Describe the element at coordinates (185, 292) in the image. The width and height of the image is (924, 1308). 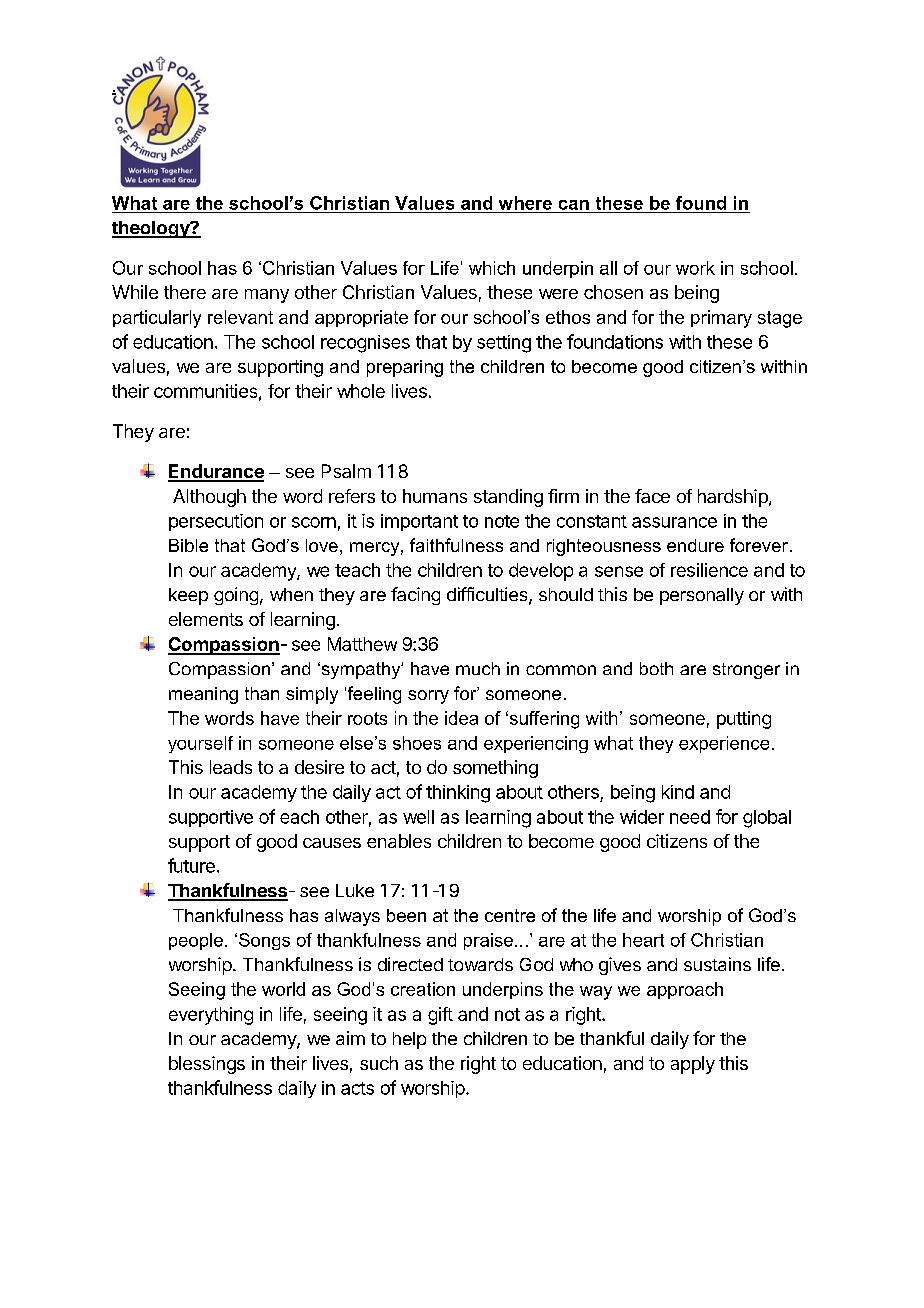
I see `there` at that location.
